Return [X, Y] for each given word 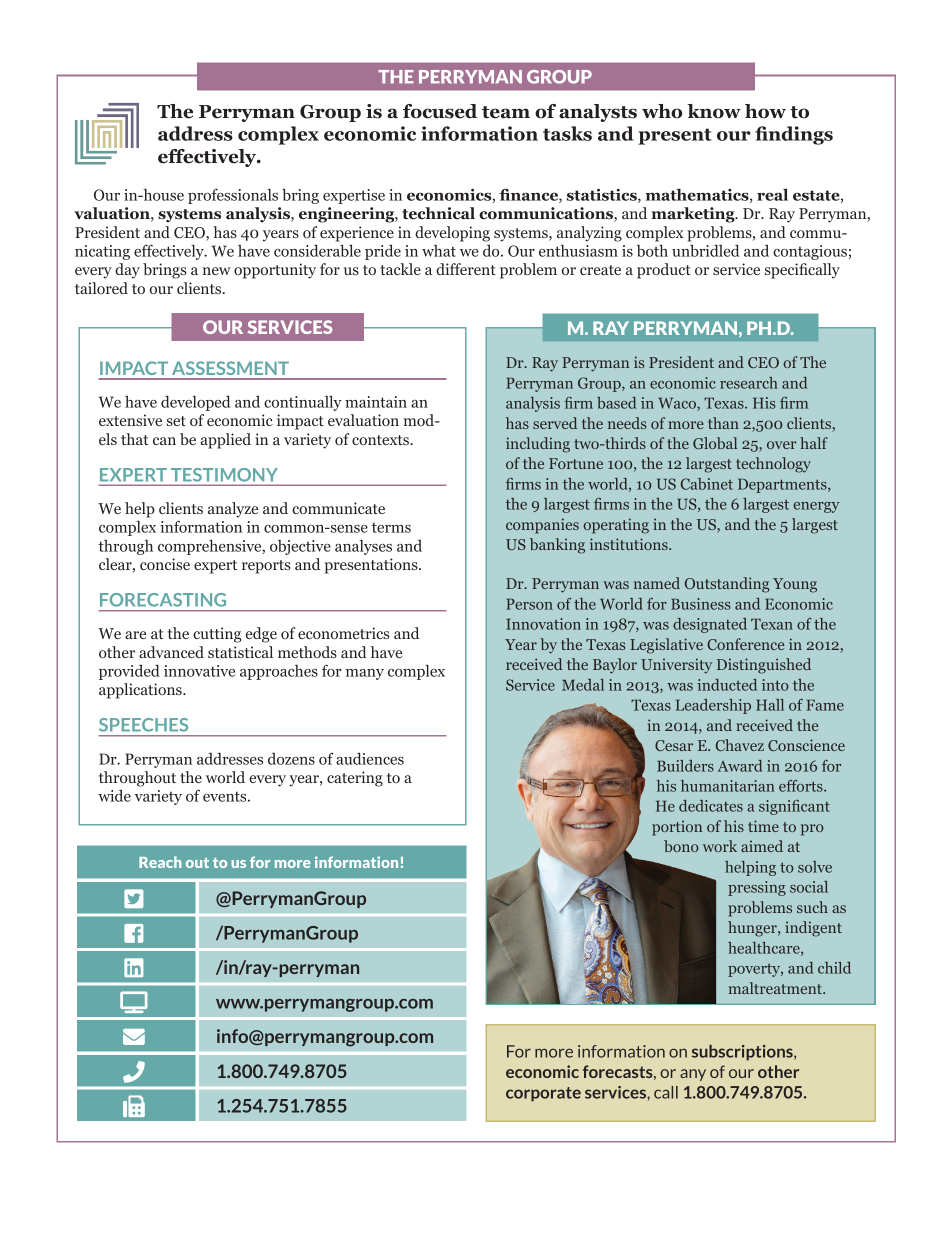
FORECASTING [163, 600]
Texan [772, 624]
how [765, 111]
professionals [233, 196]
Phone [134, 1072]
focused [440, 111]
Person [529, 604]
